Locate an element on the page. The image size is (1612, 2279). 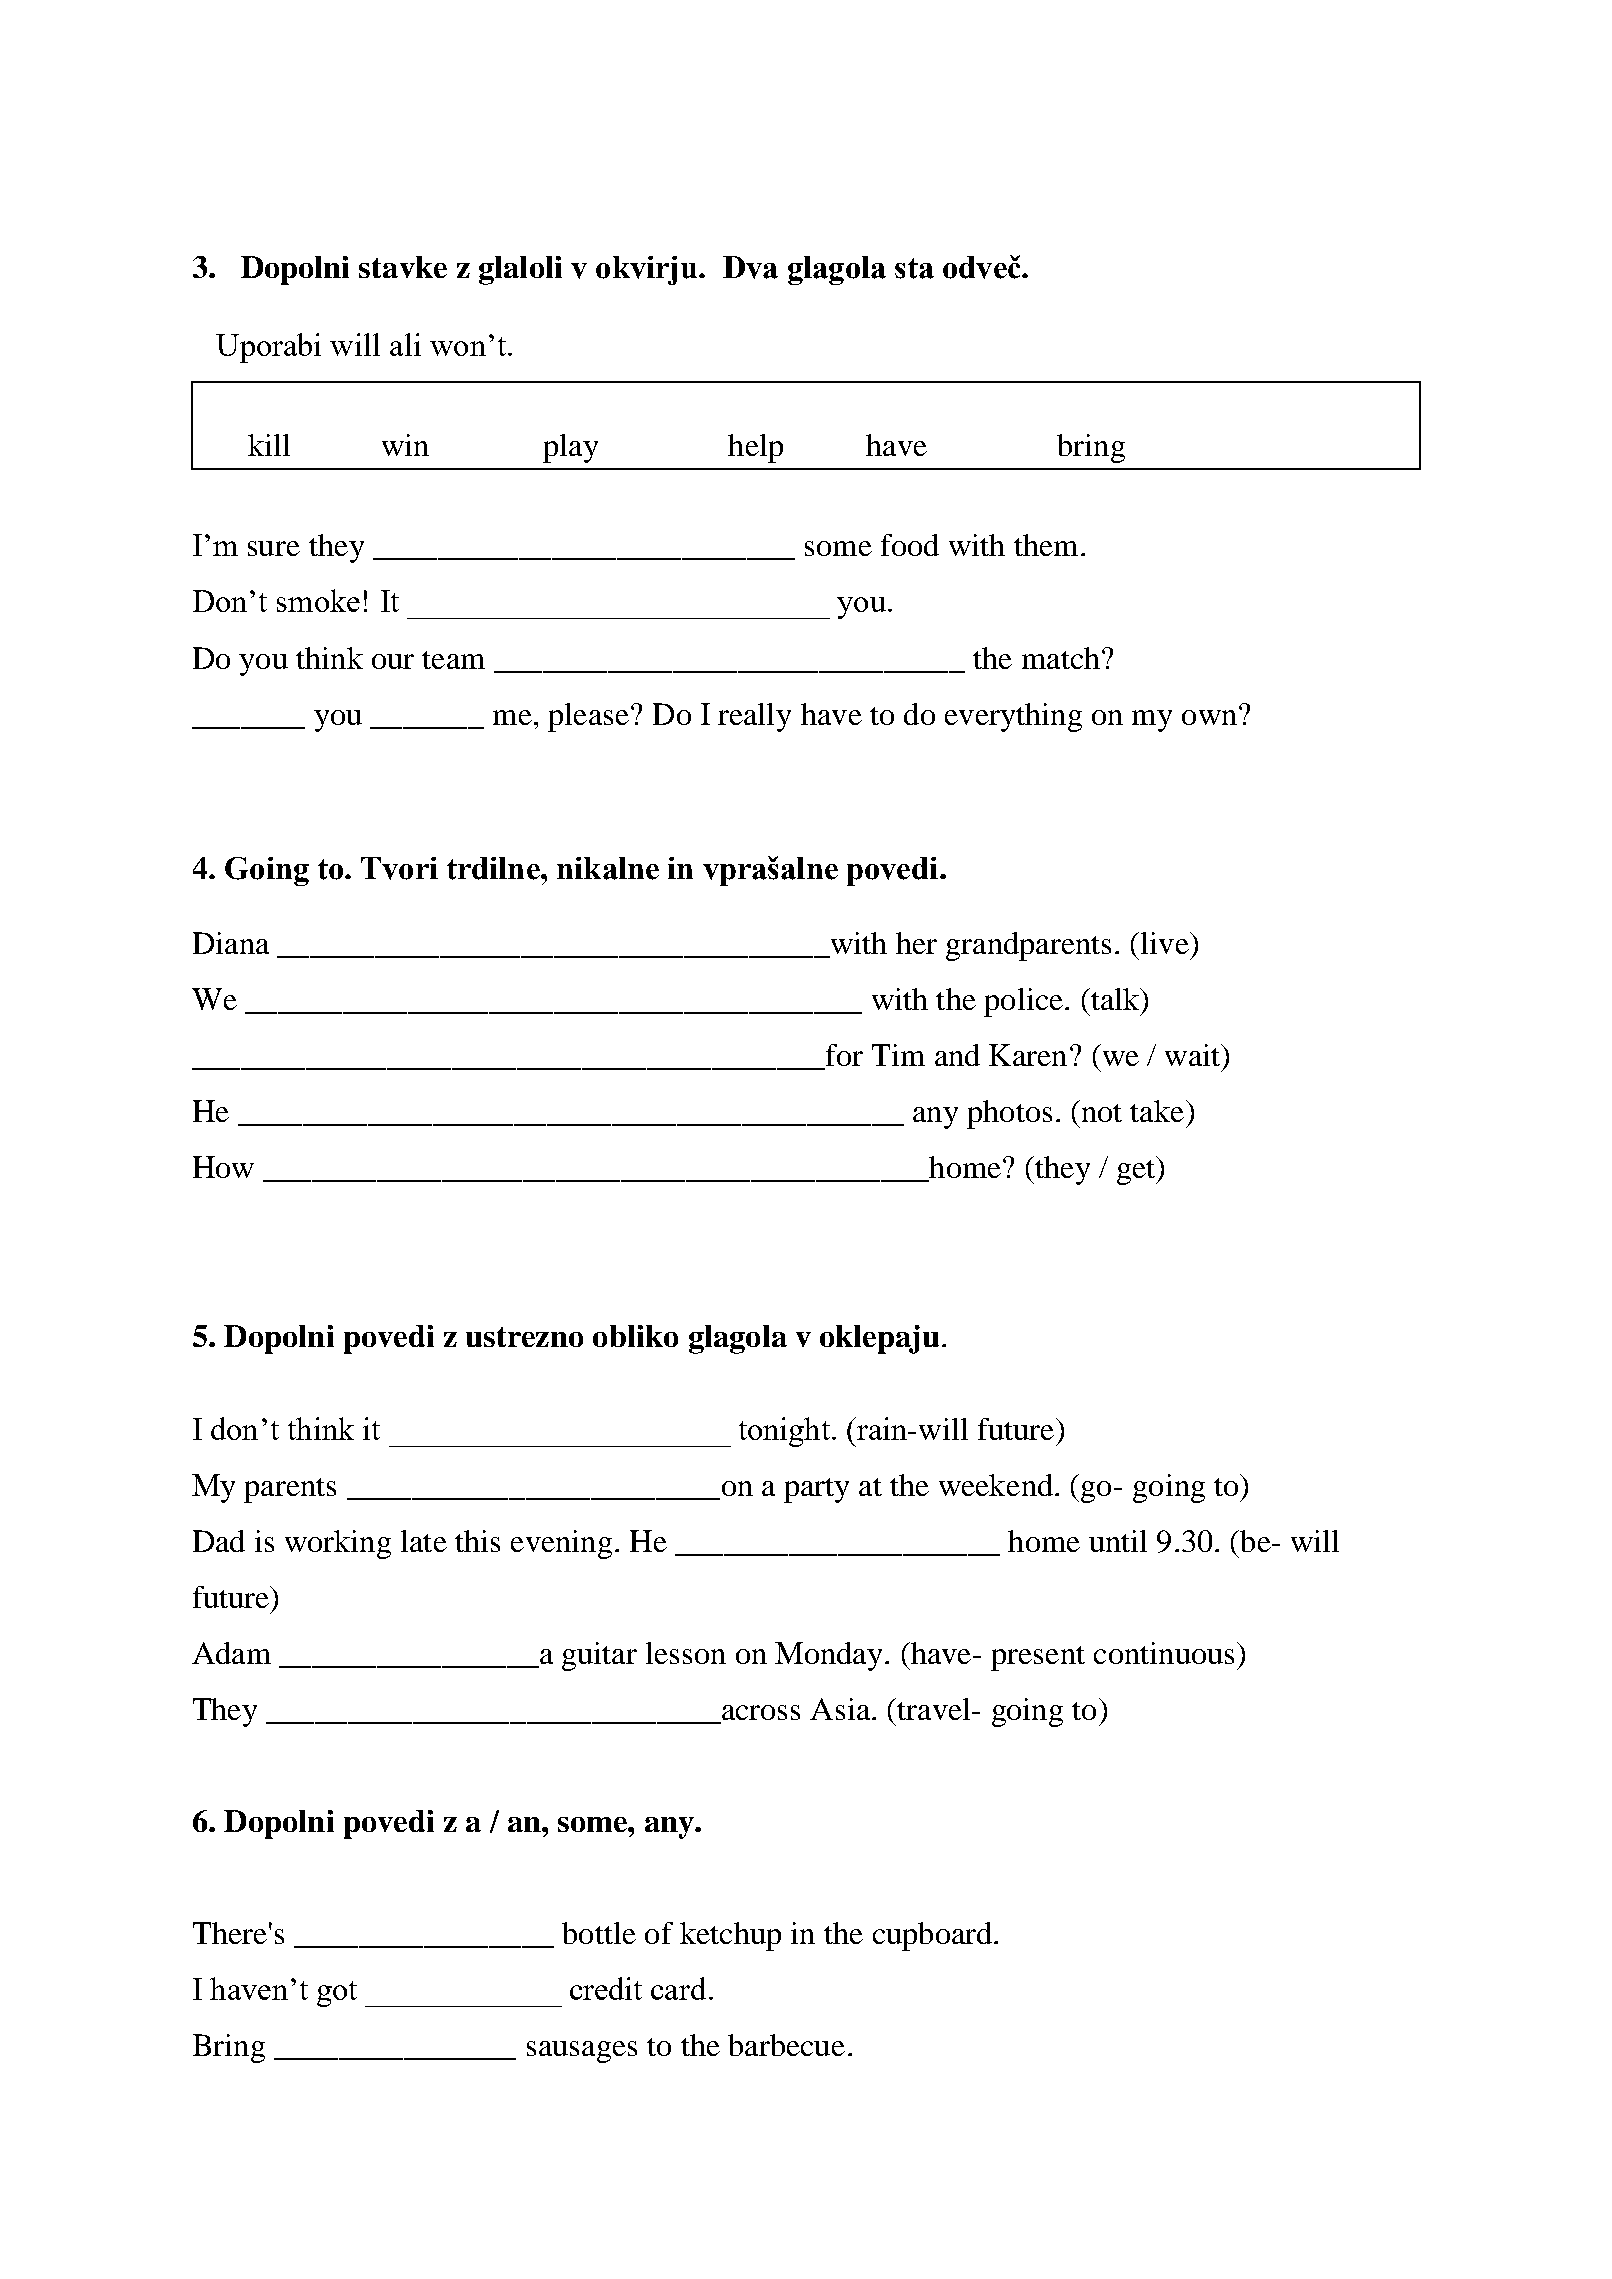
them is located at coordinates (1046, 545).
